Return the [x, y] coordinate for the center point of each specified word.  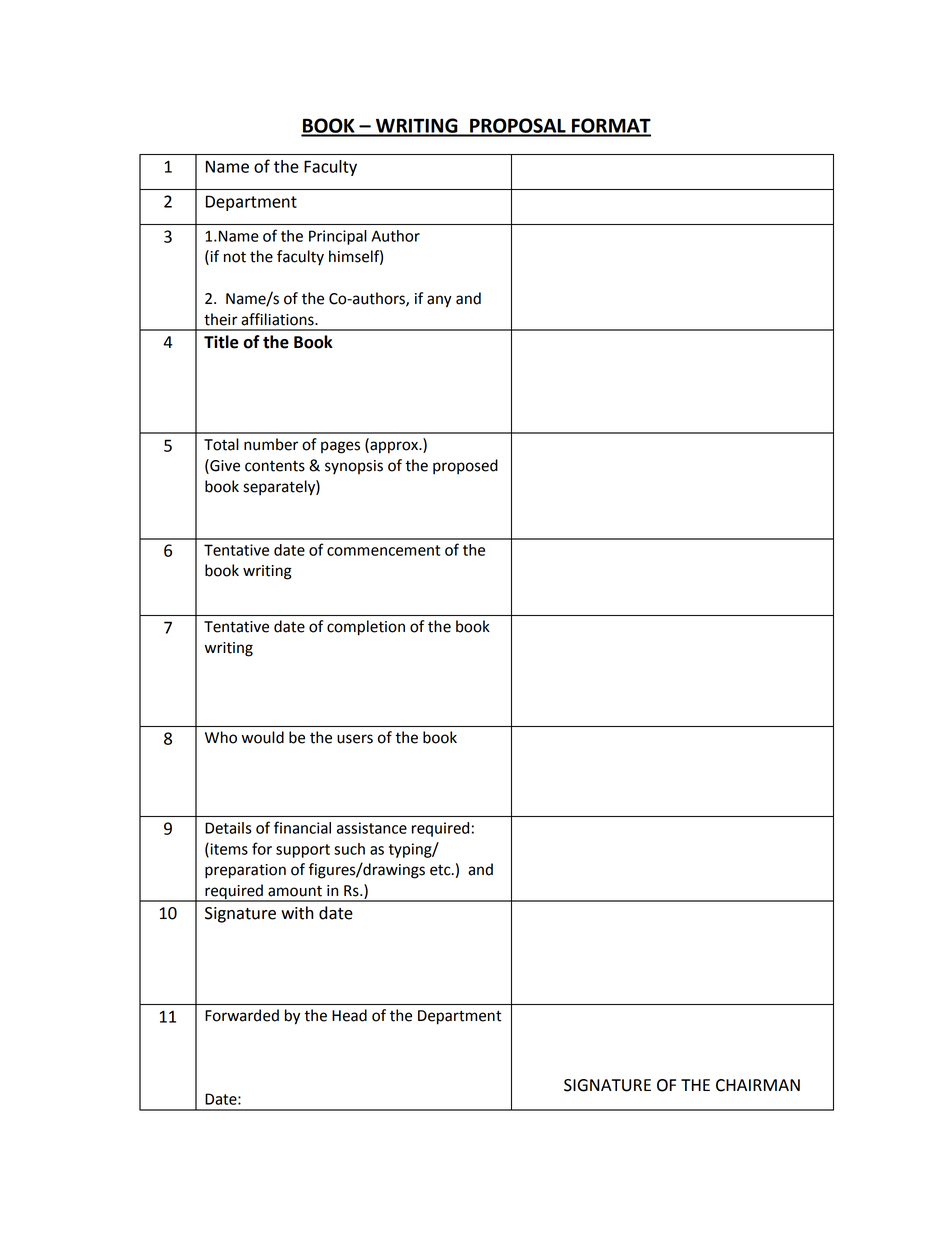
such [349, 849]
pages [340, 447]
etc [441, 870]
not [235, 257]
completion [366, 628]
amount [295, 891]
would [263, 737]
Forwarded [242, 1015]
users [355, 739]
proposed [465, 467]
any [439, 301]
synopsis [354, 467]
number [271, 444]
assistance [372, 828]
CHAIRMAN [758, 1085]
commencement [383, 550]
